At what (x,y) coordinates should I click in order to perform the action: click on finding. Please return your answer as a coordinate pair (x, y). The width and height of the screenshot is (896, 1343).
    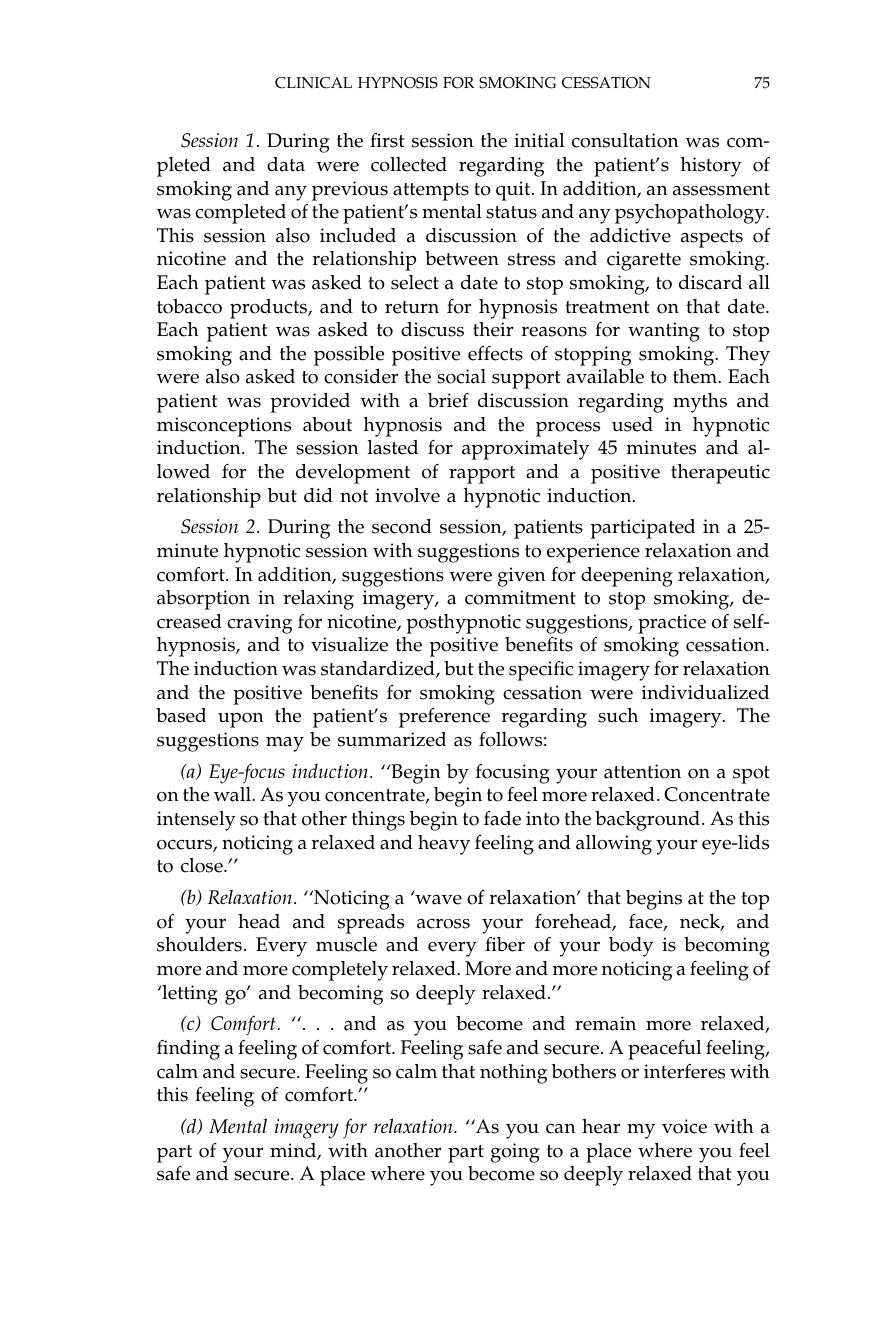
    Looking at the image, I should click on (188, 1050).
